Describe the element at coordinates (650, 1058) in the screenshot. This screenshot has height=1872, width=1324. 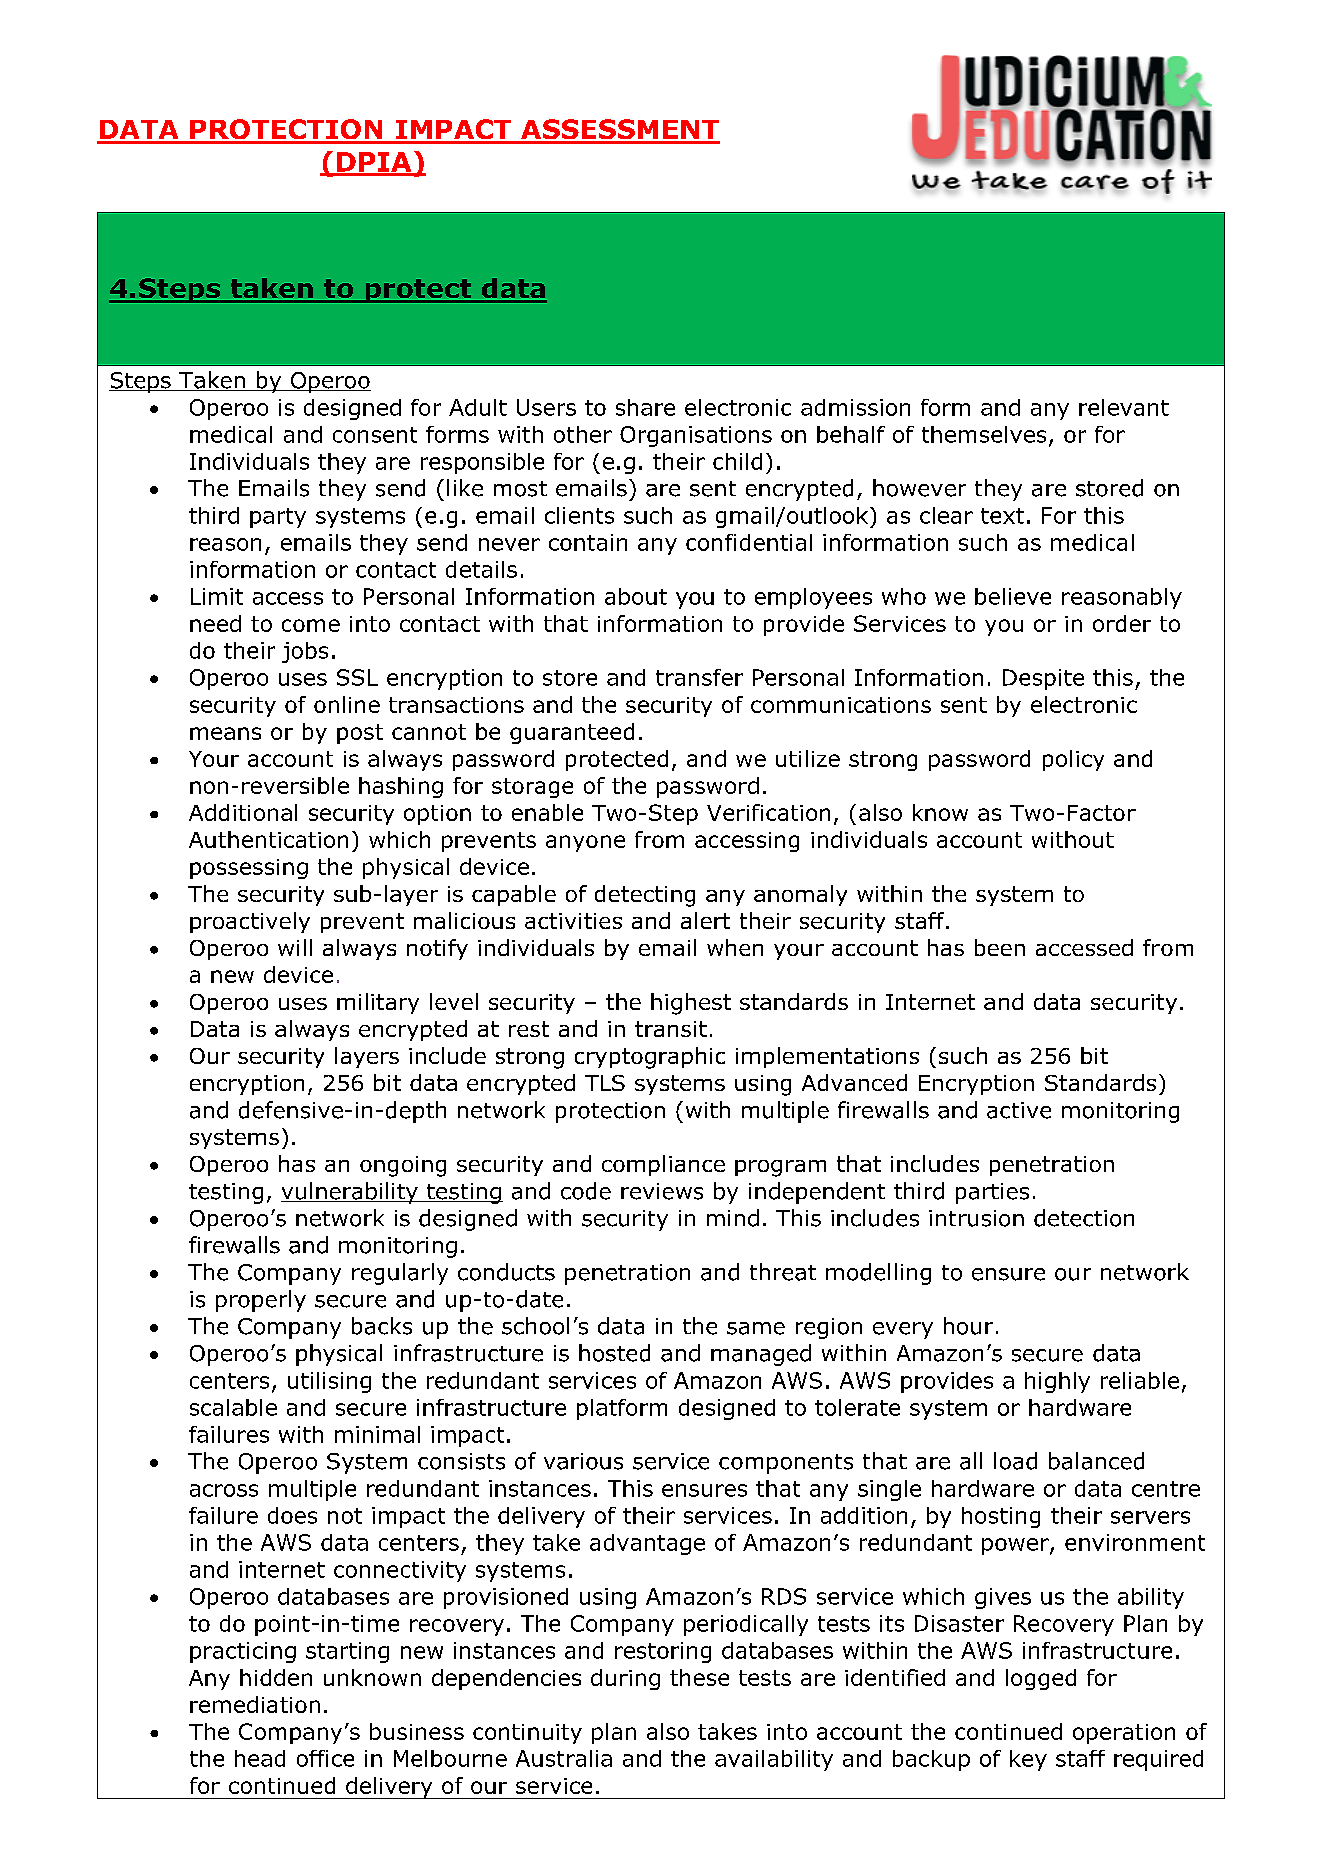
I see `cryptographic` at that location.
